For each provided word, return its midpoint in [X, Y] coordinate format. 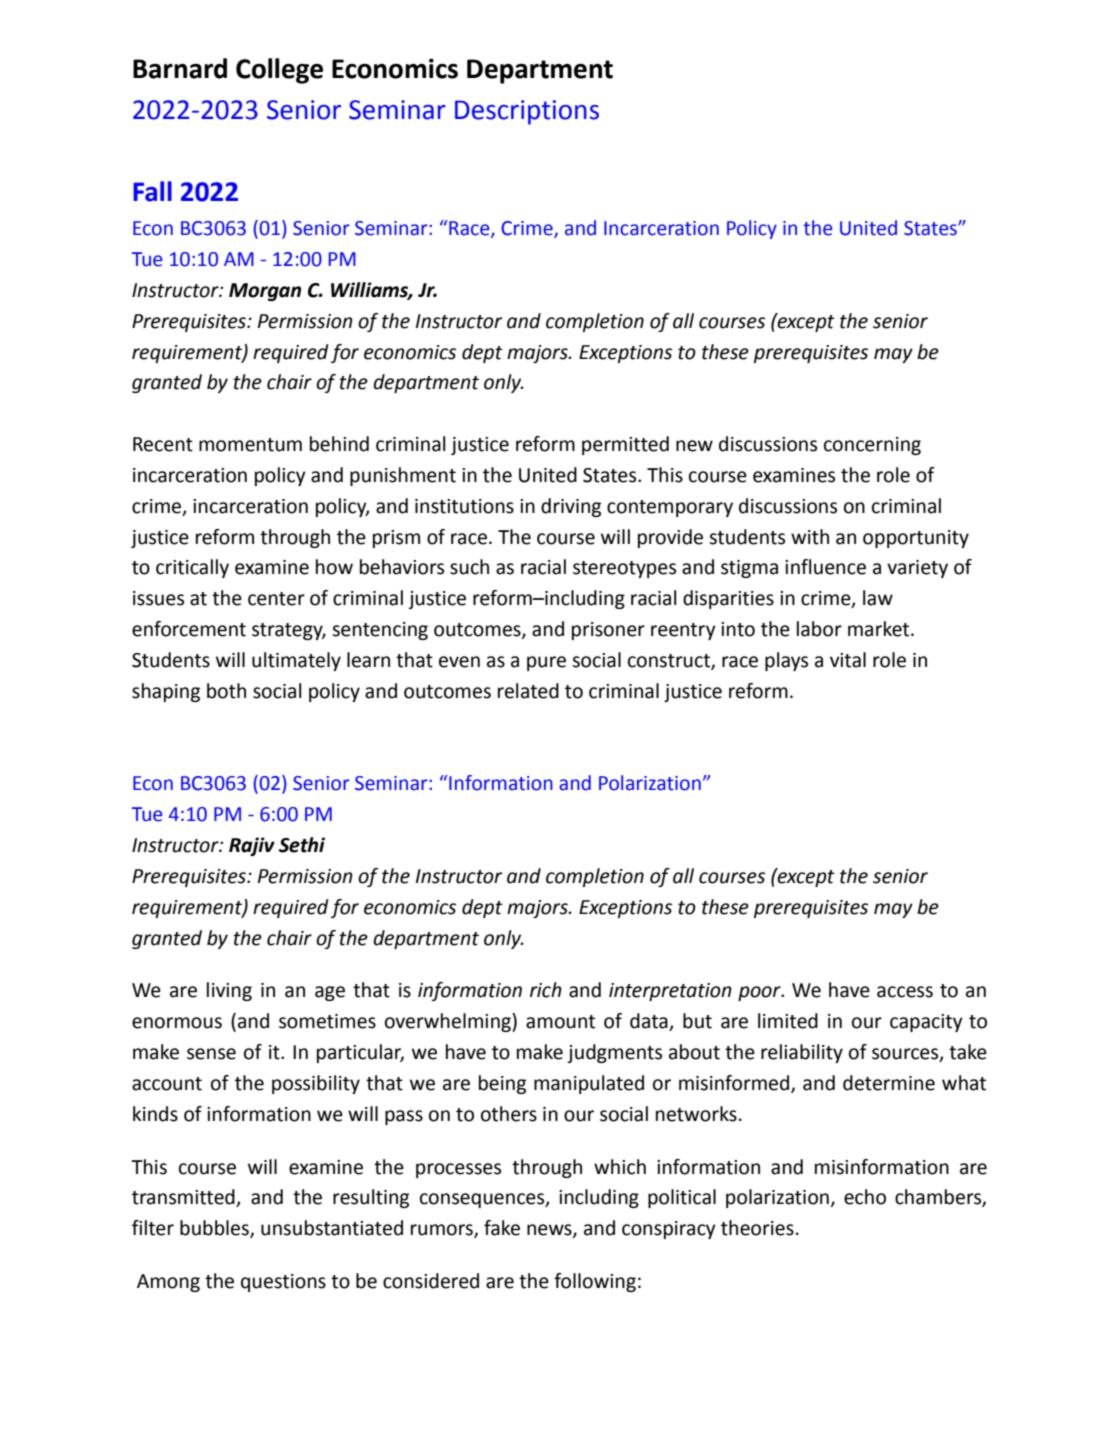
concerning [872, 446]
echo [865, 1197]
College [279, 71]
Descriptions [527, 112]
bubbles [215, 1229]
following [595, 1282]
